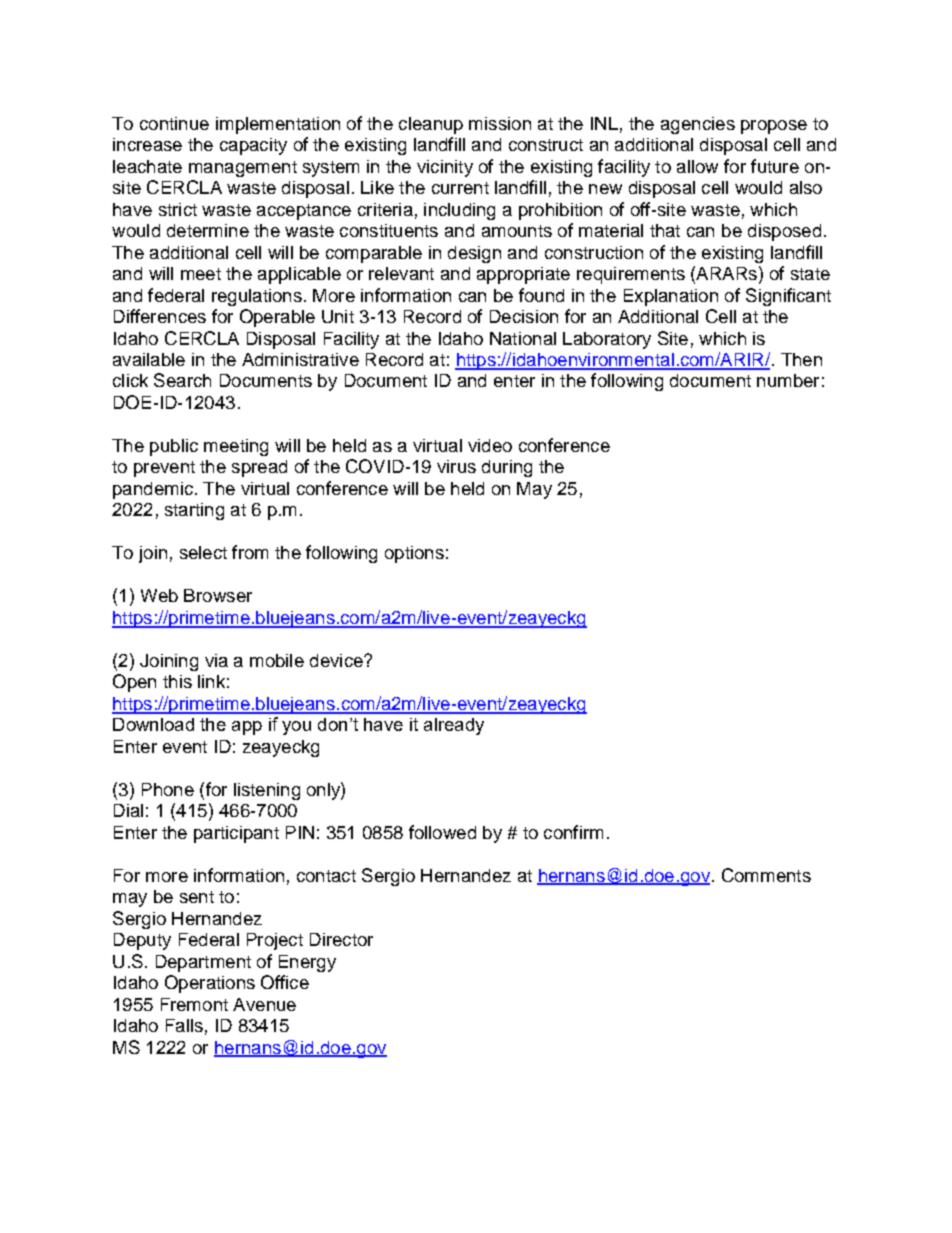 Image resolution: width=952 pixels, height=1233 pixels. What do you see at coordinates (194, 1004) in the image?
I see `Fremont` at bounding box center [194, 1004].
